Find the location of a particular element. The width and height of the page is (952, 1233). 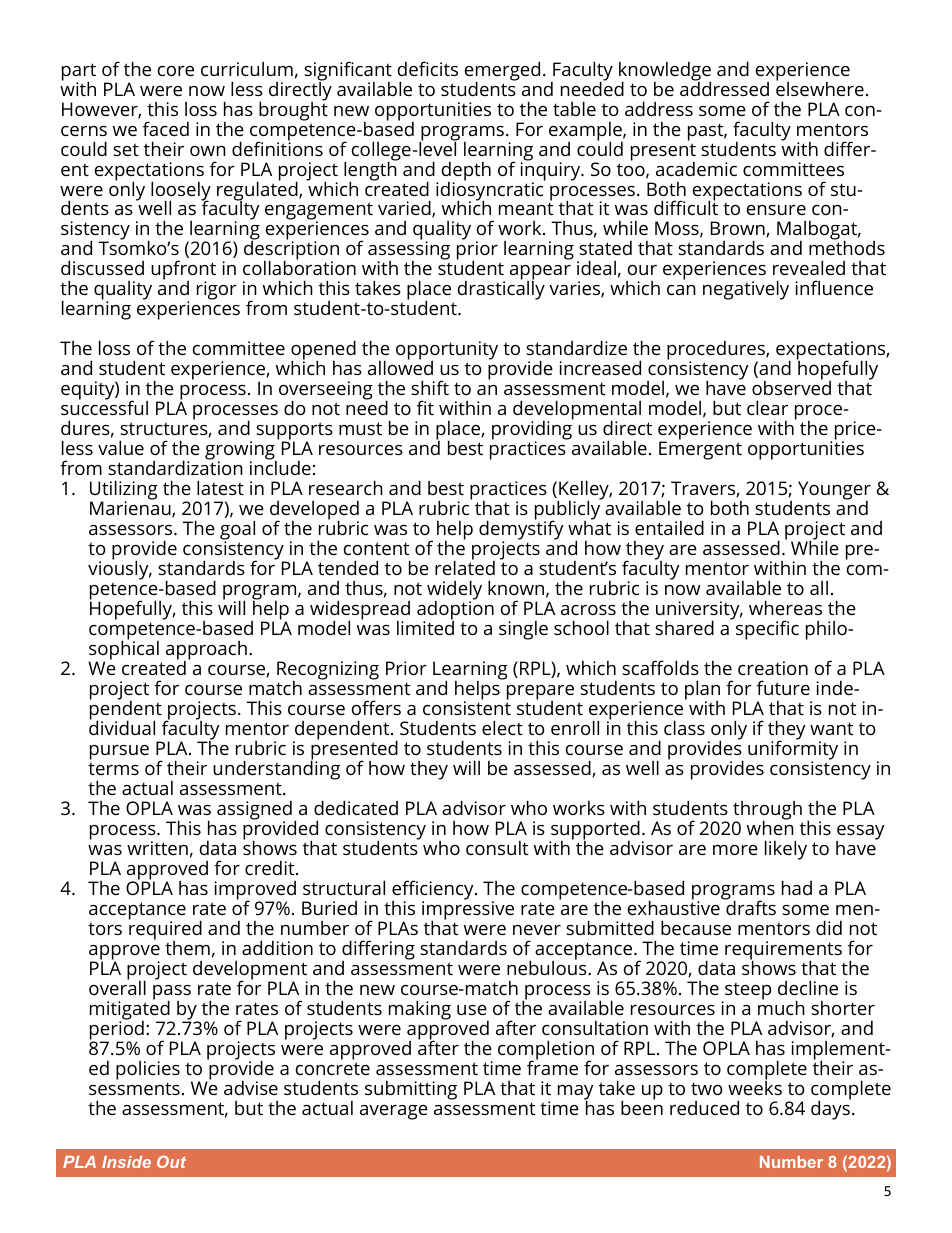

faced is located at coordinates (166, 128).
